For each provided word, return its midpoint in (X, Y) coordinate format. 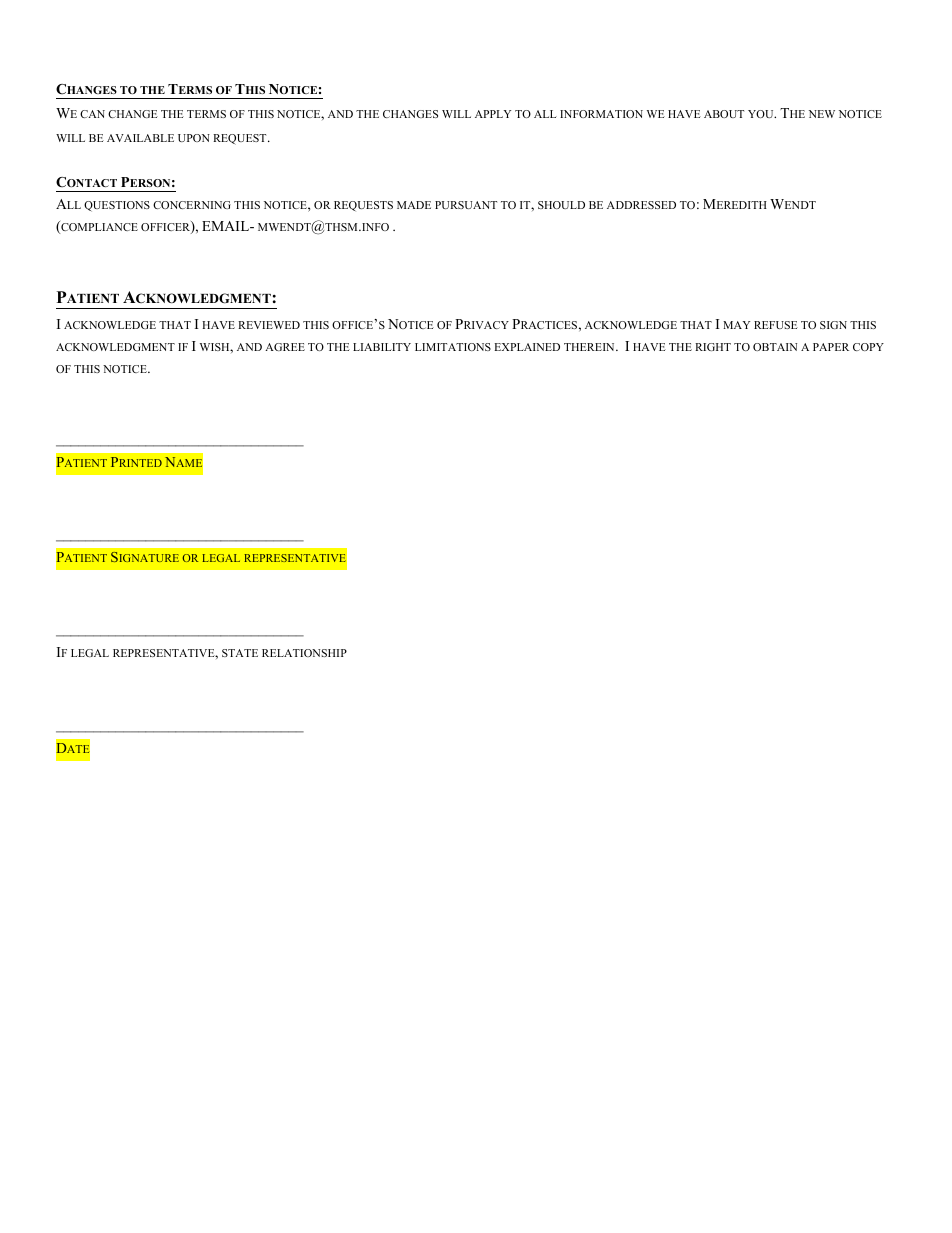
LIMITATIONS (453, 347)
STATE (240, 653)
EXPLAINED (527, 347)
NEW (822, 114)
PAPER (831, 347)
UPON (194, 138)
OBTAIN (775, 347)
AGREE (285, 347)
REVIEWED (269, 325)
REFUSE (776, 325)
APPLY (493, 114)
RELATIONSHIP (304, 653)
